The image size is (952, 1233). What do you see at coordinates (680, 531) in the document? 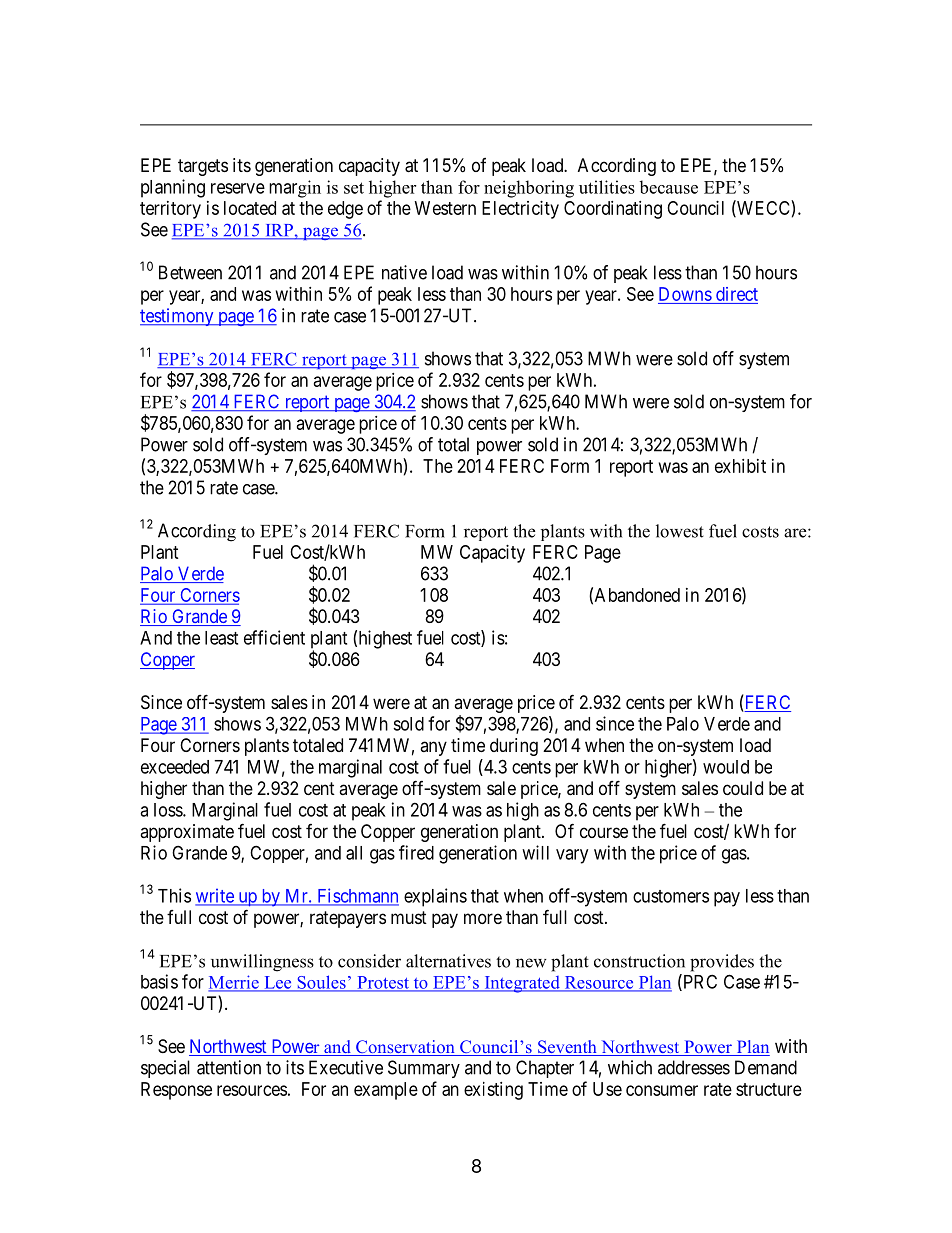
I see `lowest` at bounding box center [680, 531].
